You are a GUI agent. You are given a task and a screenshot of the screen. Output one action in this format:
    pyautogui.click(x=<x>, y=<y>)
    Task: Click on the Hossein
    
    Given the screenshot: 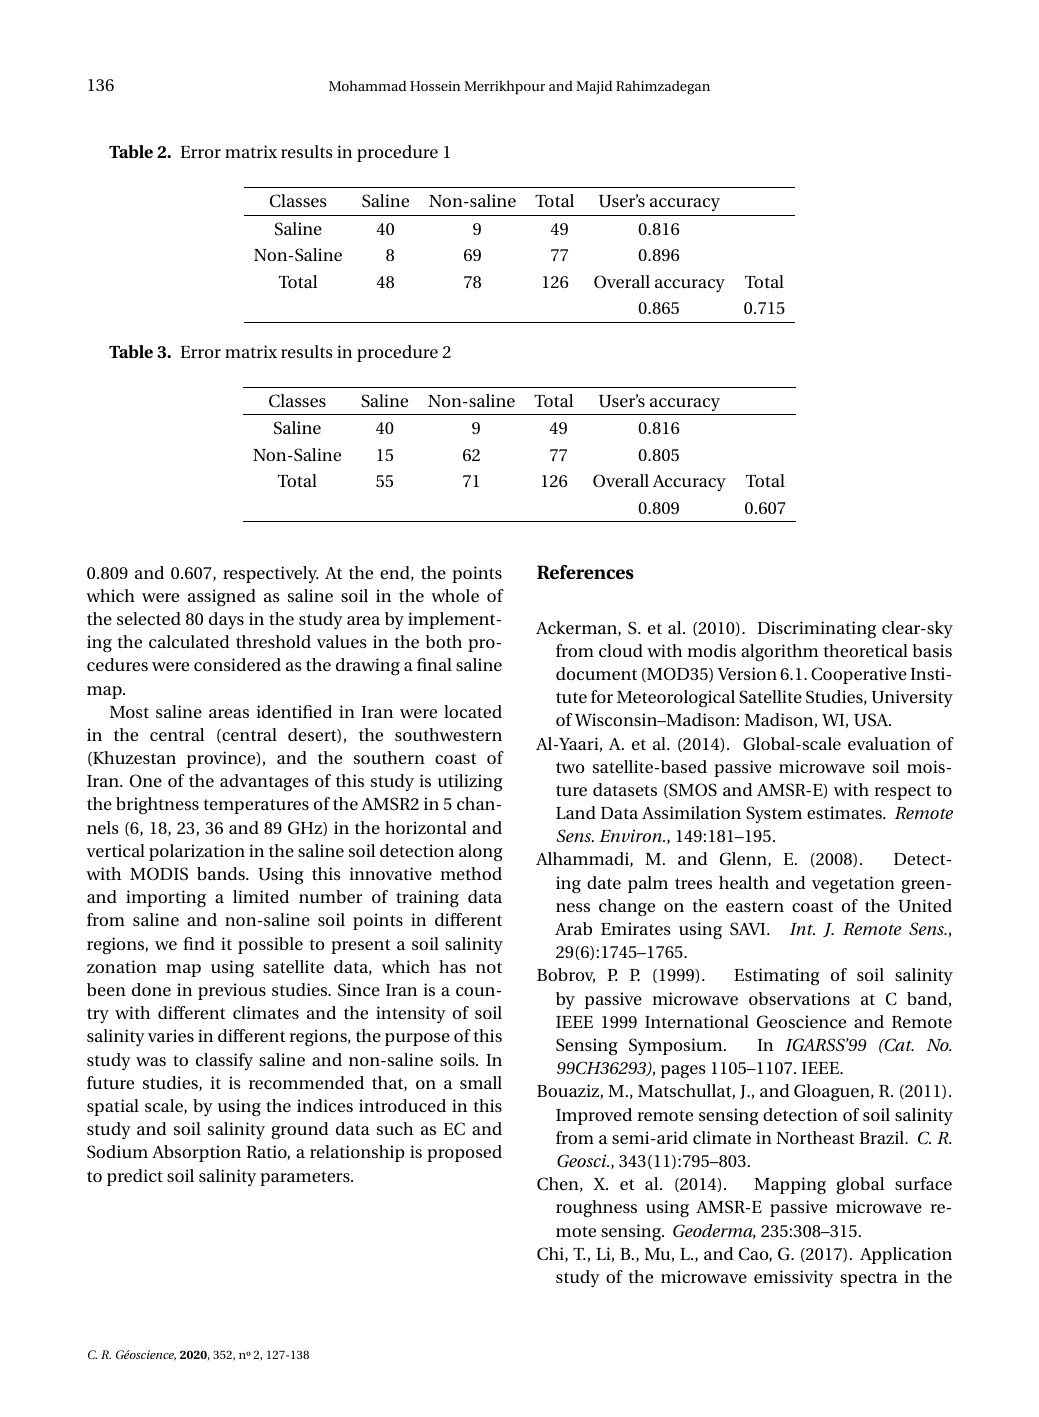 What is the action you would take?
    pyautogui.click(x=435, y=86)
